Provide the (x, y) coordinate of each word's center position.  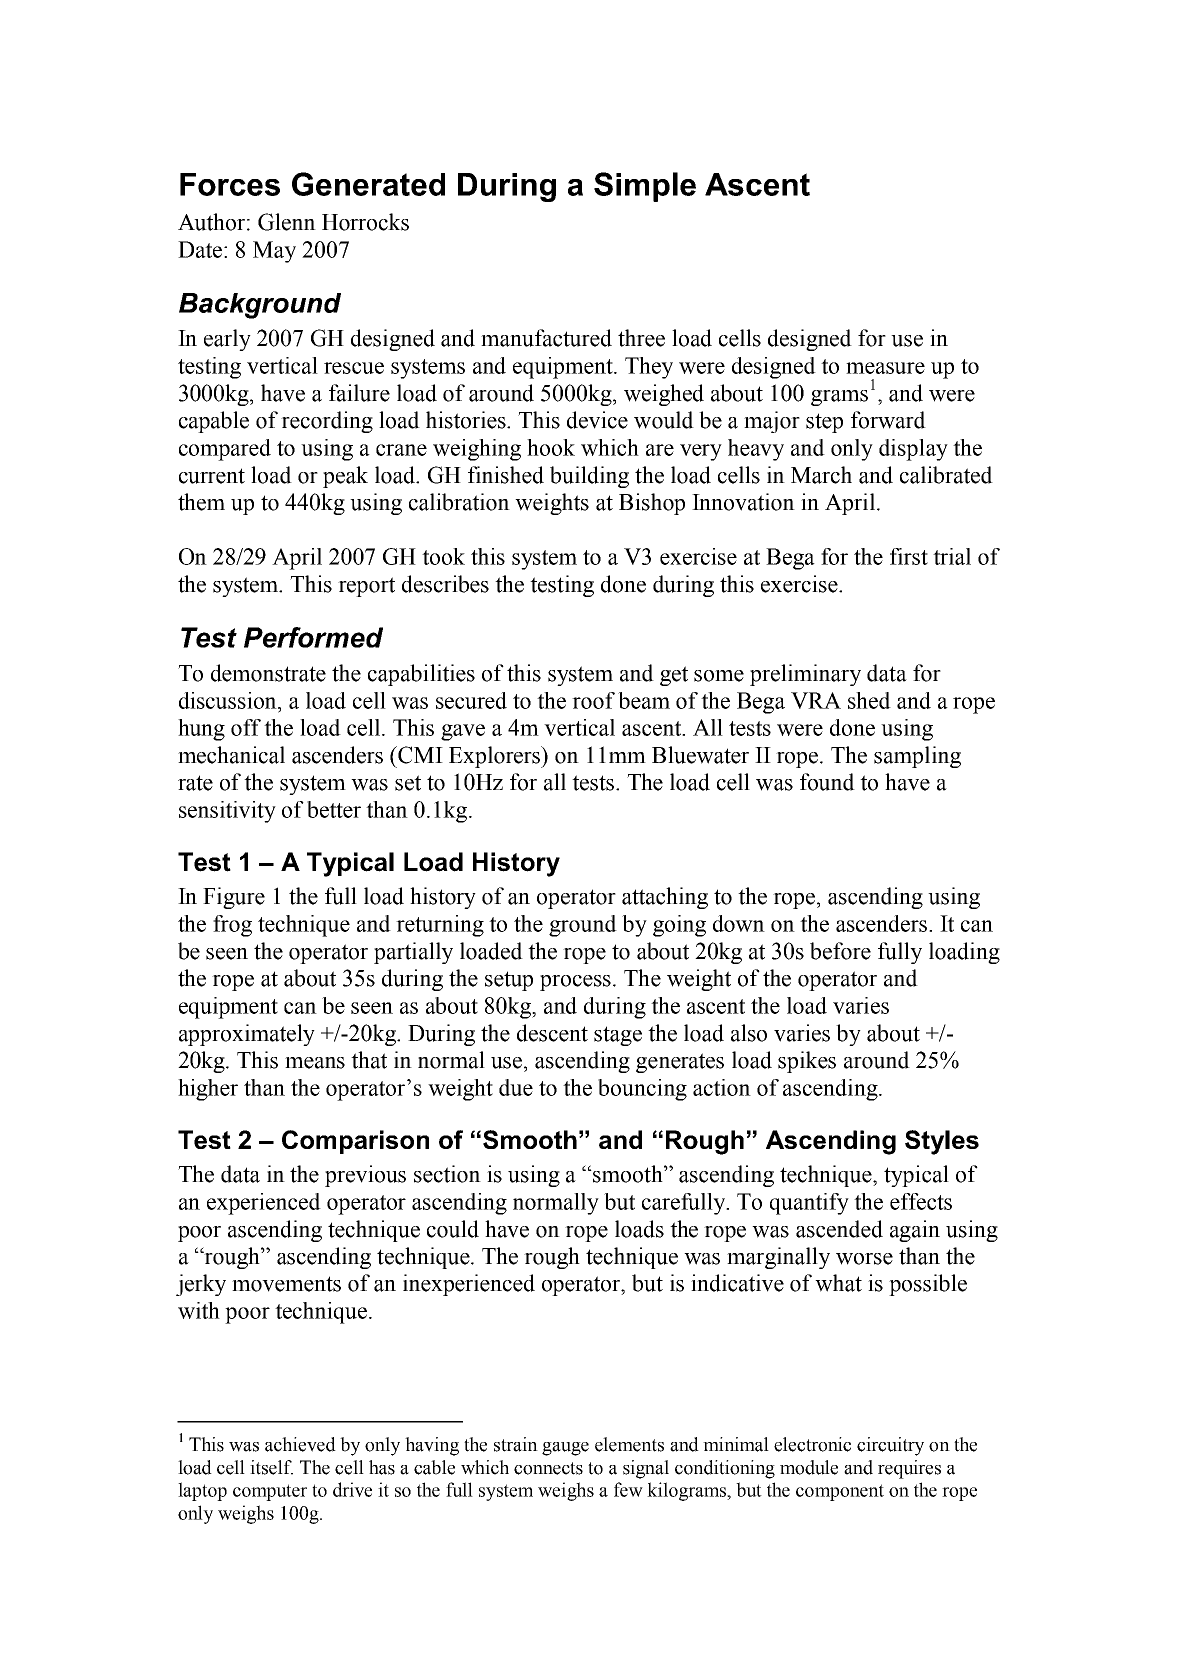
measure (885, 368)
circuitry (890, 1446)
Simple (645, 187)
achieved (300, 1444)
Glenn (287, 222)
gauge (565, 1449)
